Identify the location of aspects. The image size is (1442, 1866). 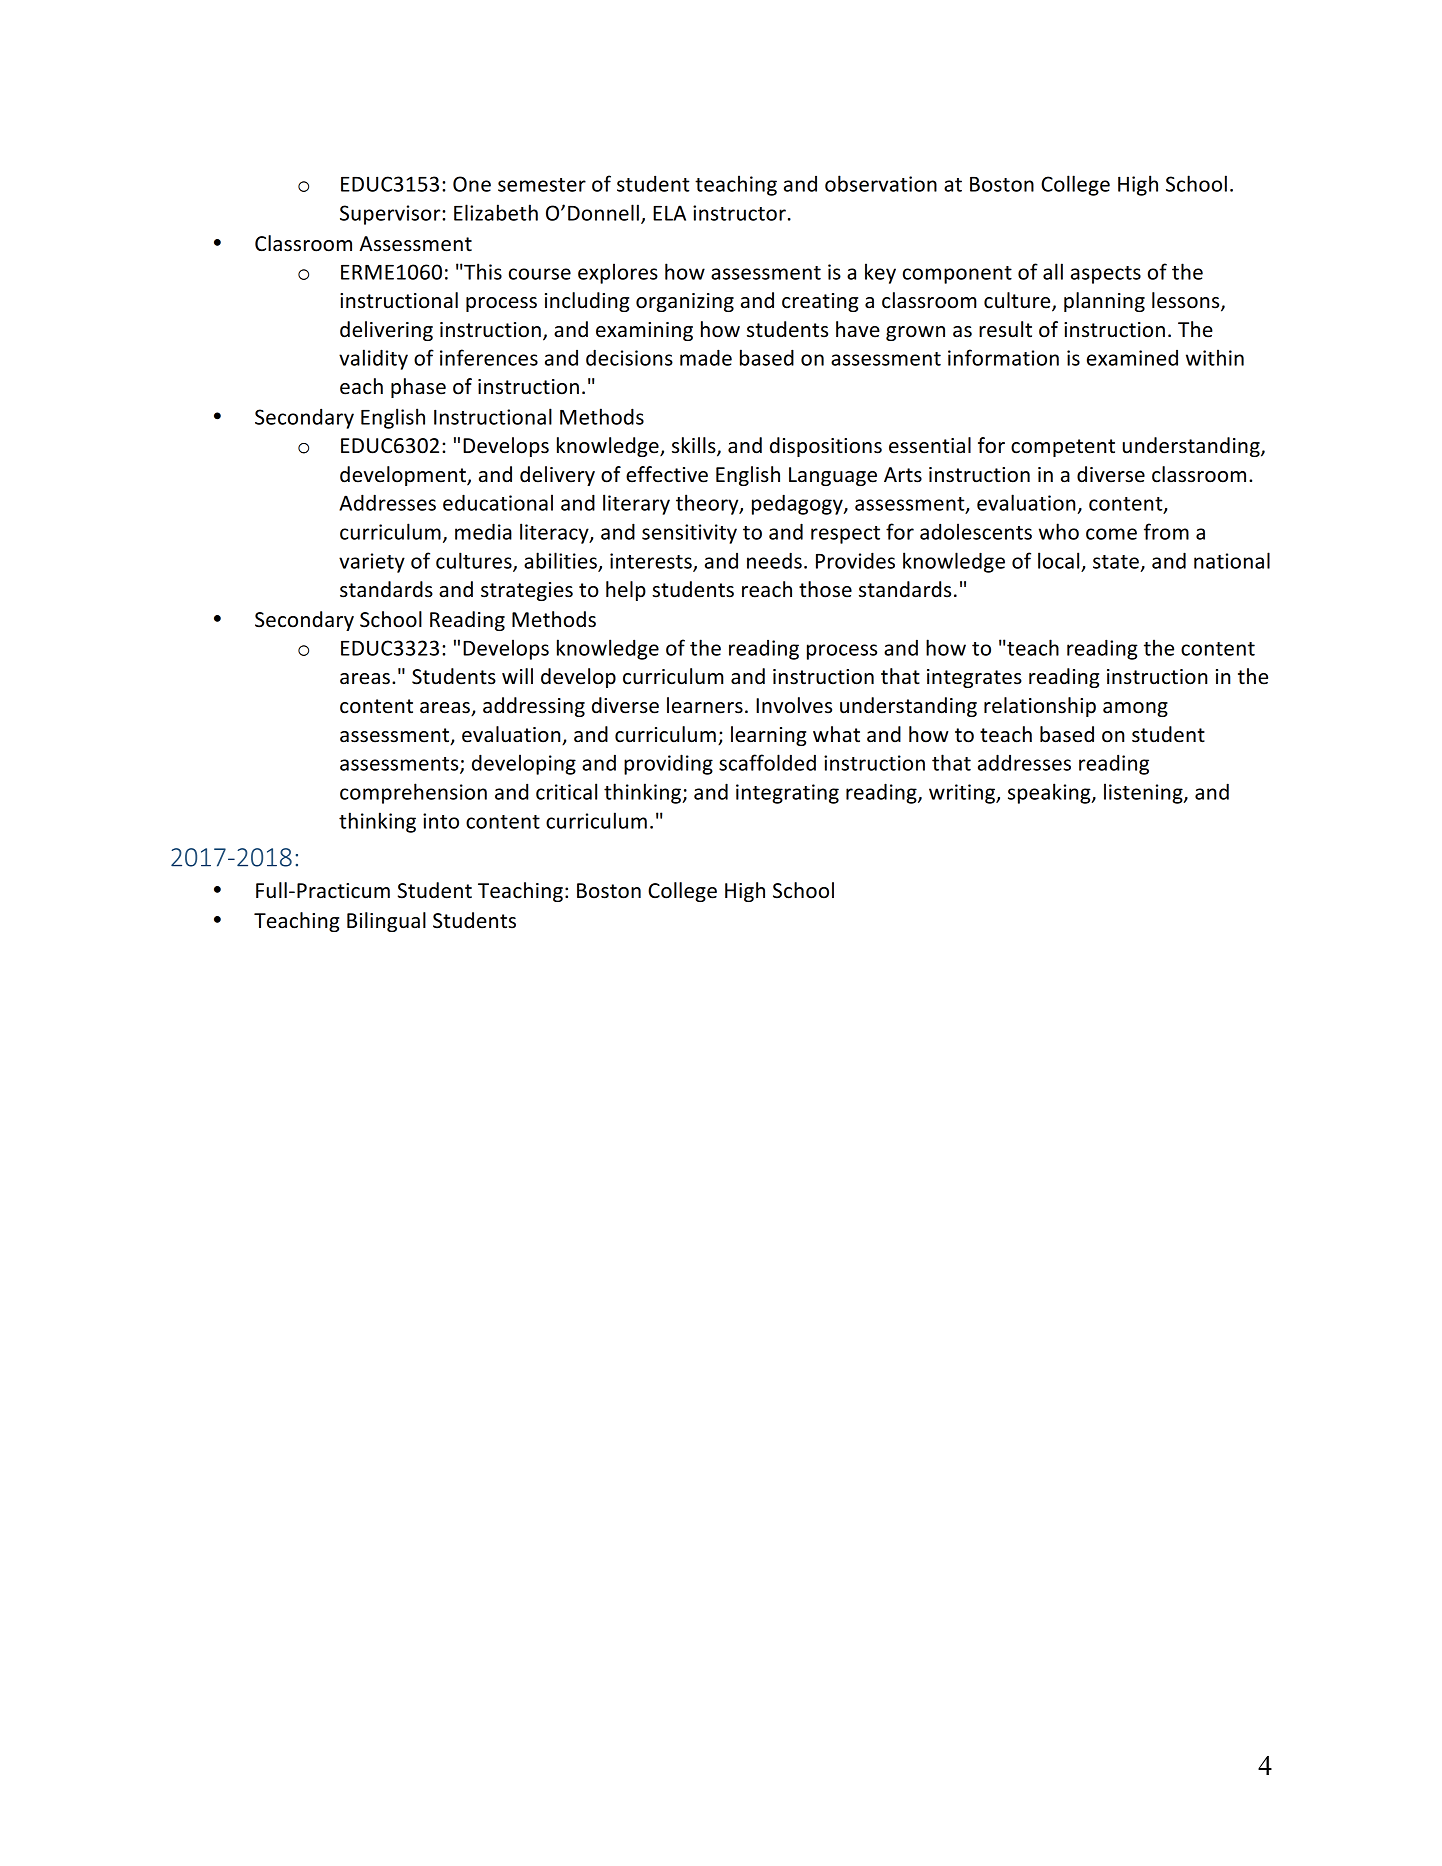
(1106, 275).
